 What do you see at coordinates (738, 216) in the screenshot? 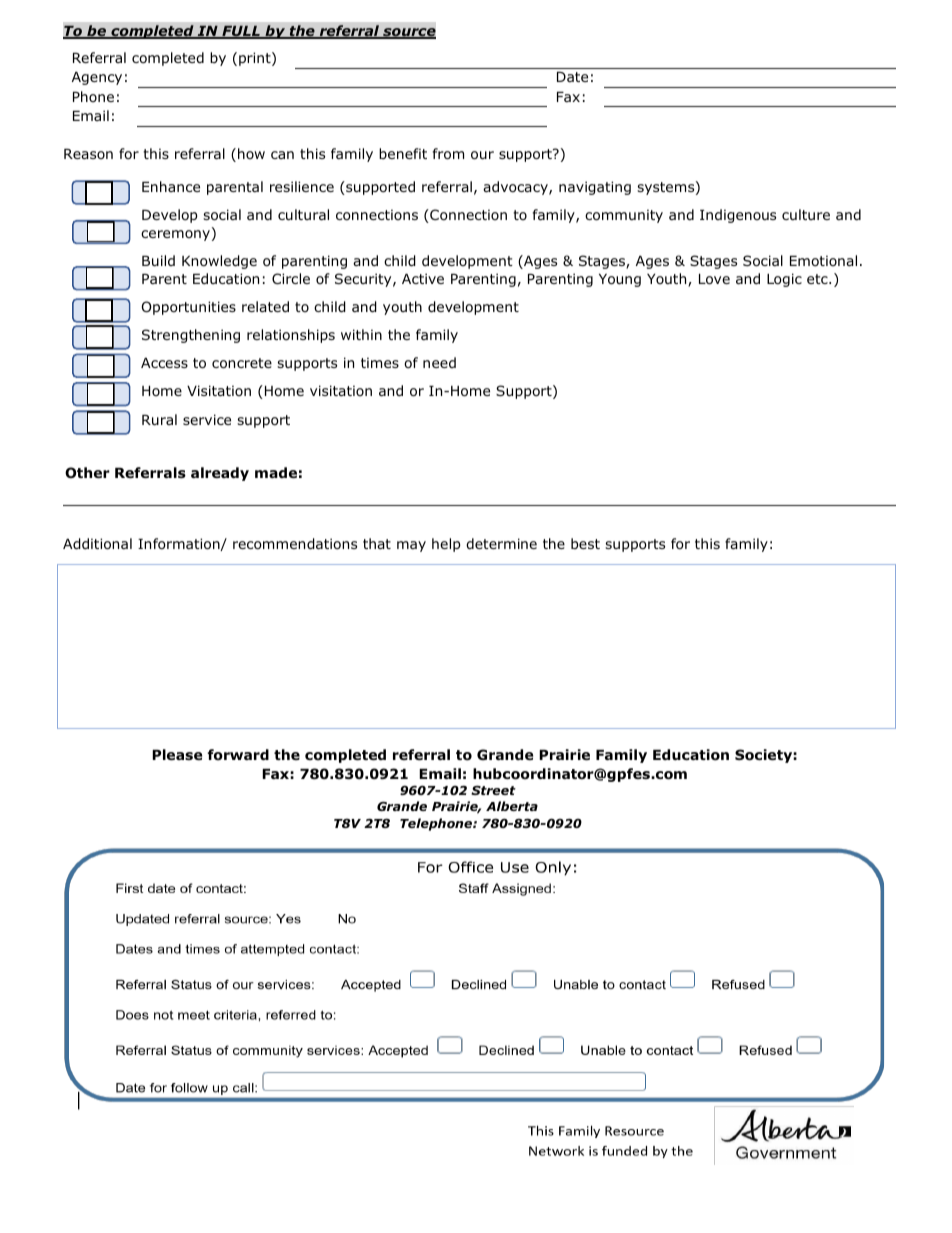
I see `Indigenous` at bounding box center [738, 216].
